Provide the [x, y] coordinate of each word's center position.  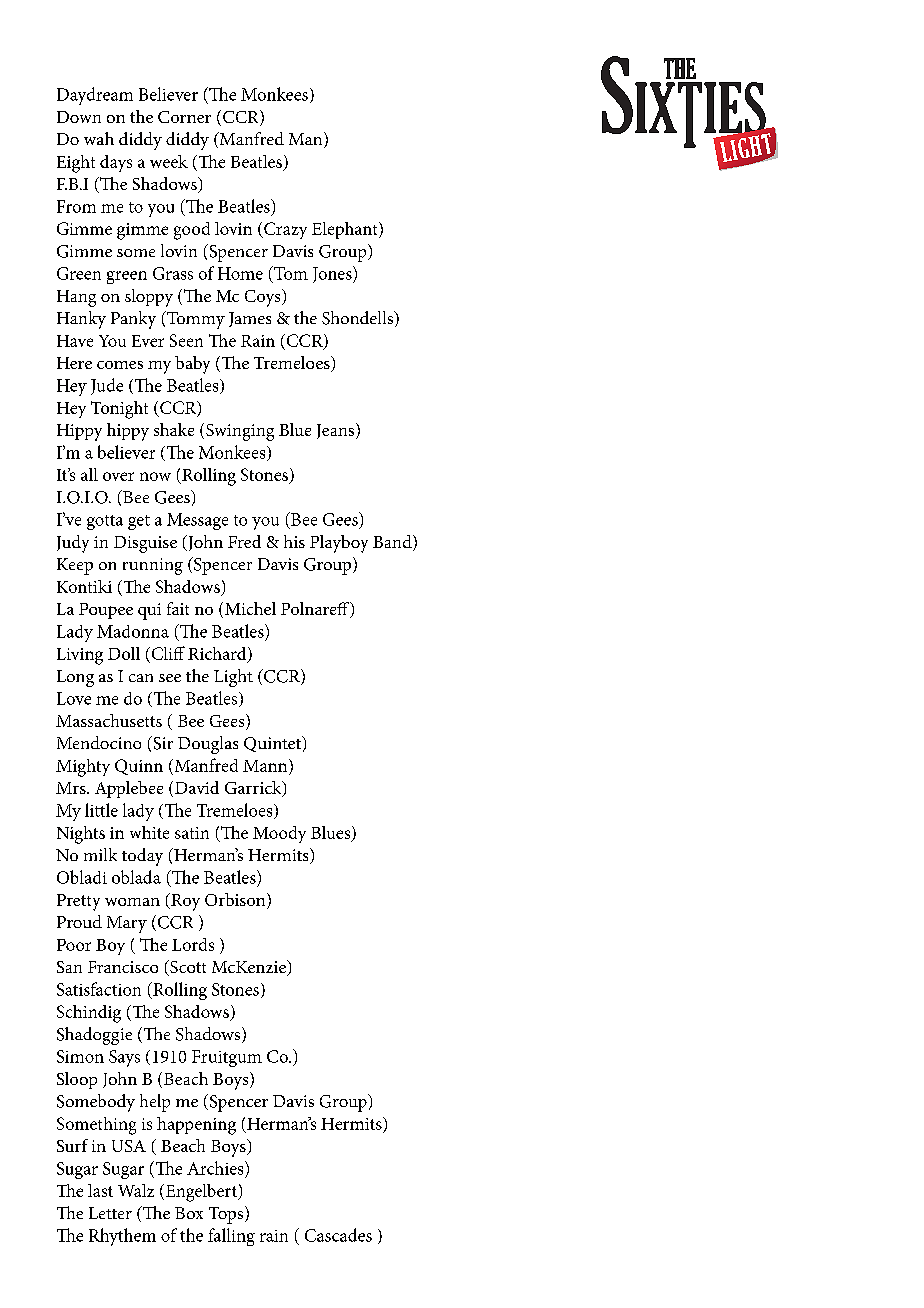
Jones [333, 274]
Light [233, 678]
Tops [227, 1215]
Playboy [339, 544]
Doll [124, 653]
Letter [110, 1213]
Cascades [338, 1235]
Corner [184, 117]
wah [99, 138]
